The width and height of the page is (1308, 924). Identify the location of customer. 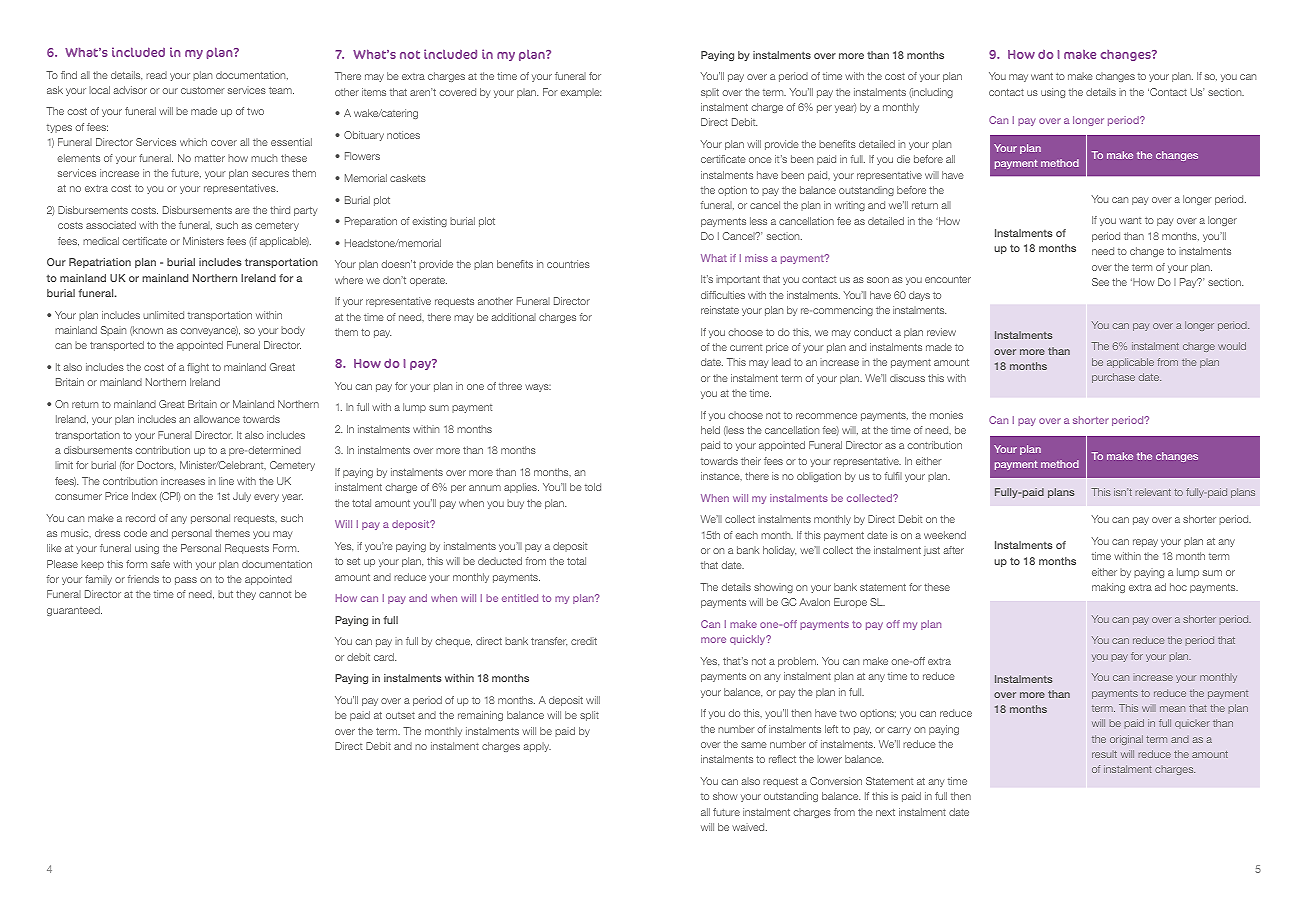
(203, 90).
